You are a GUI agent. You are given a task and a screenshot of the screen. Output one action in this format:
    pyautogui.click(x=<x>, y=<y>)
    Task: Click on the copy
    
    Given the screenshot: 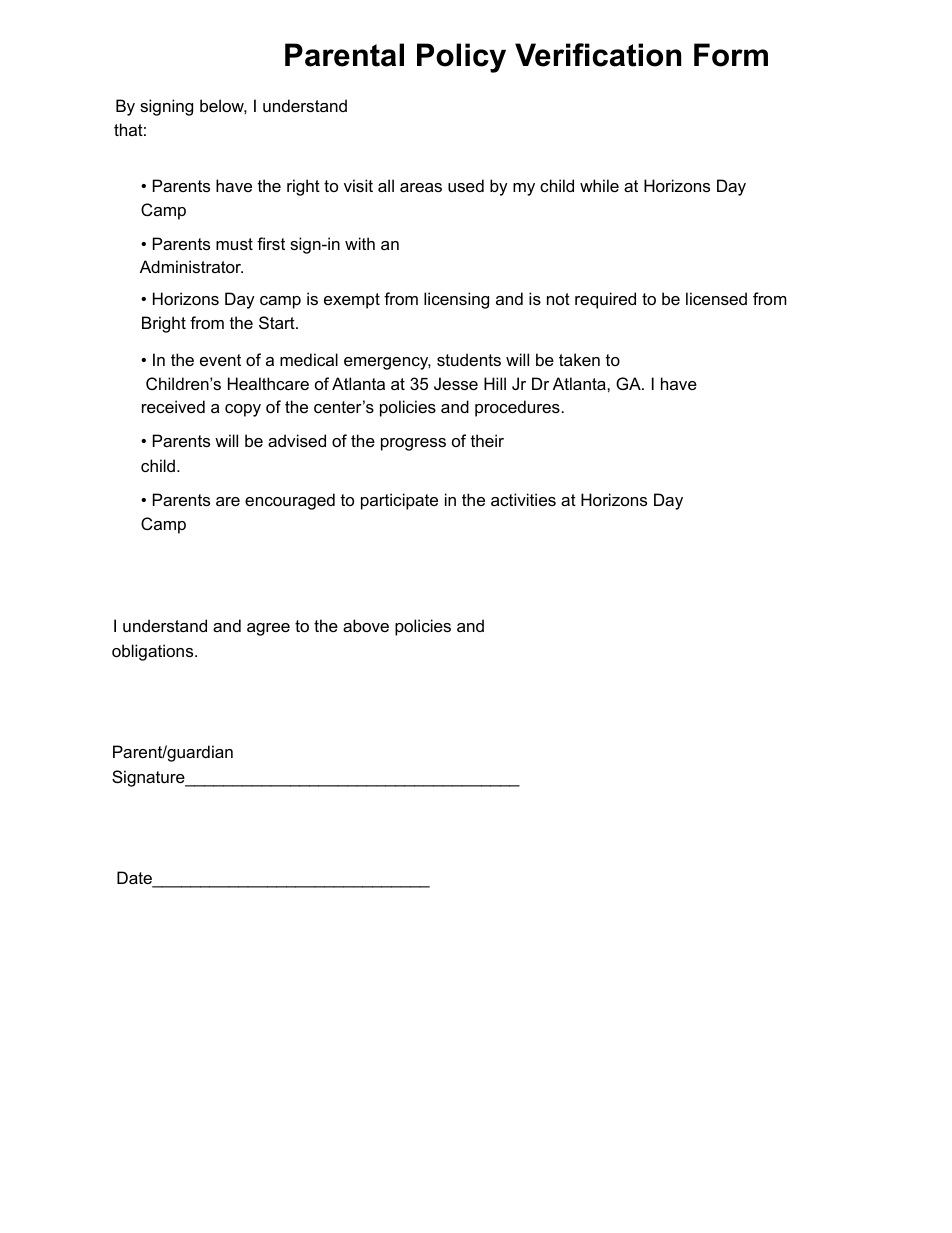 What is the action you would take?
    pyautogui.click(x=243, y=410)
